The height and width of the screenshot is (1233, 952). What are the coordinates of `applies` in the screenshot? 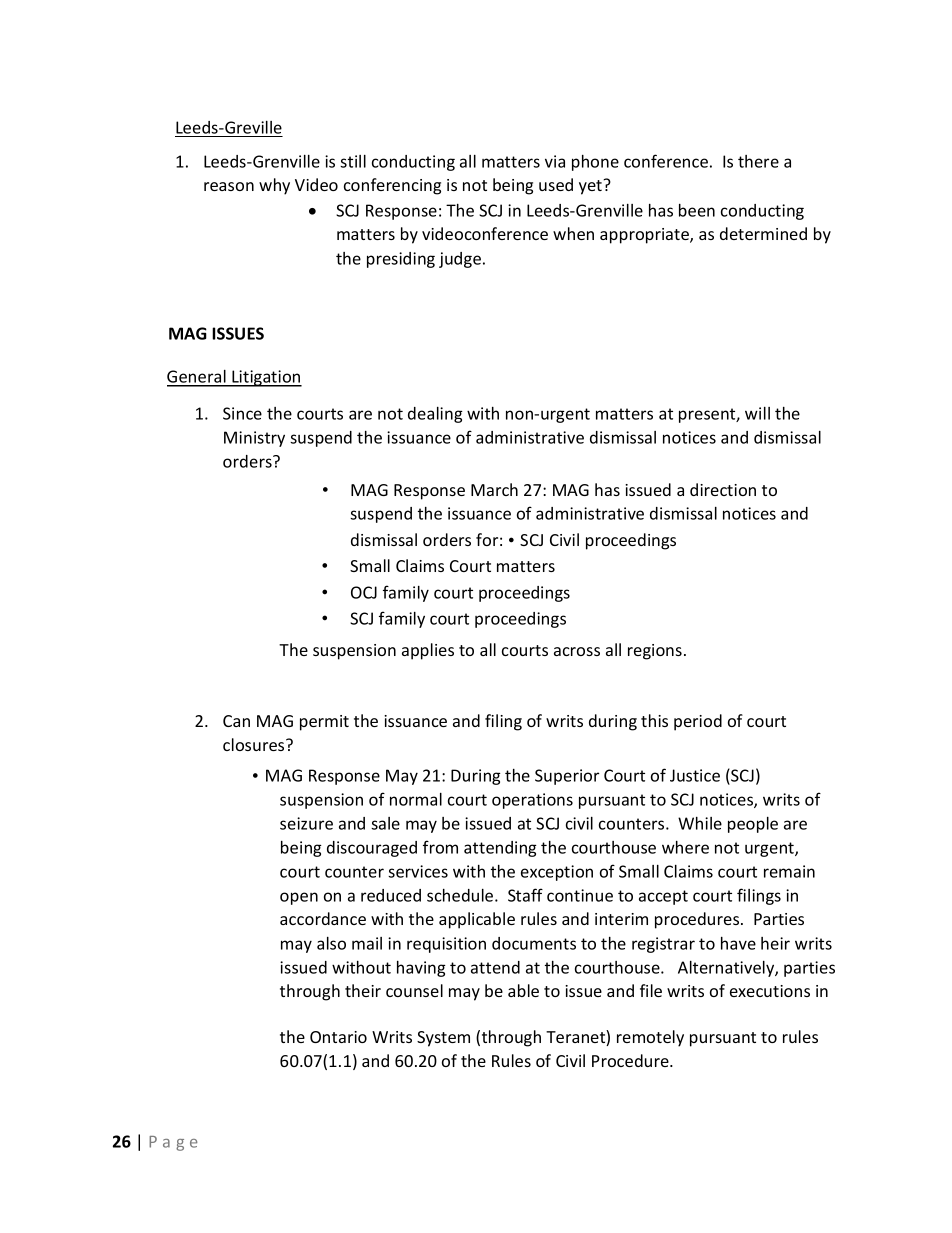 It's located at (428, 651).
